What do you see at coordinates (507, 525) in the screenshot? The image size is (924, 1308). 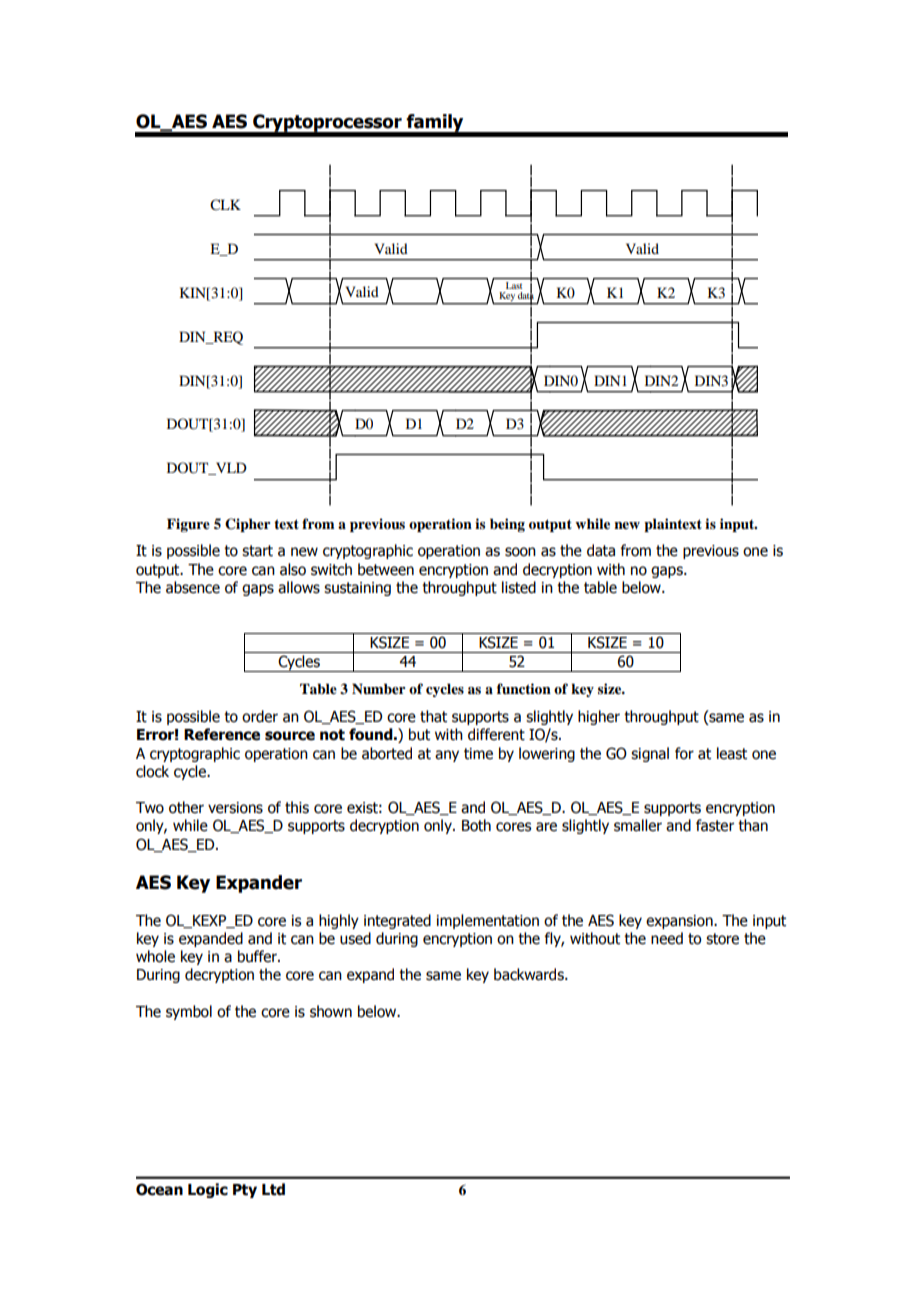 I see `being` at bounding box center [507, 525].
